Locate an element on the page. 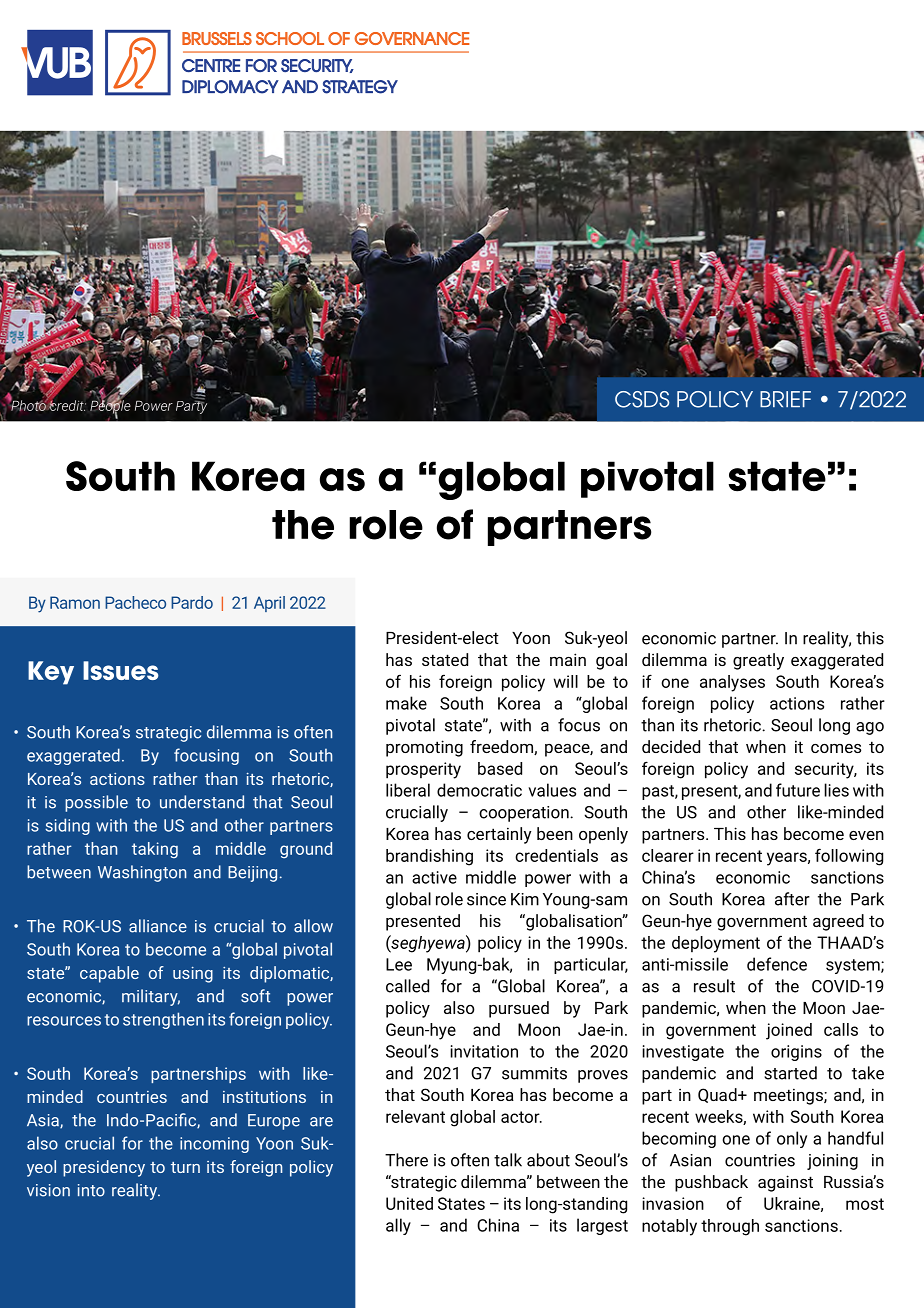 Image resolution: width=924 pixels, height=1308 pixels. STRATEGY is located at coordinates (360, 87).
